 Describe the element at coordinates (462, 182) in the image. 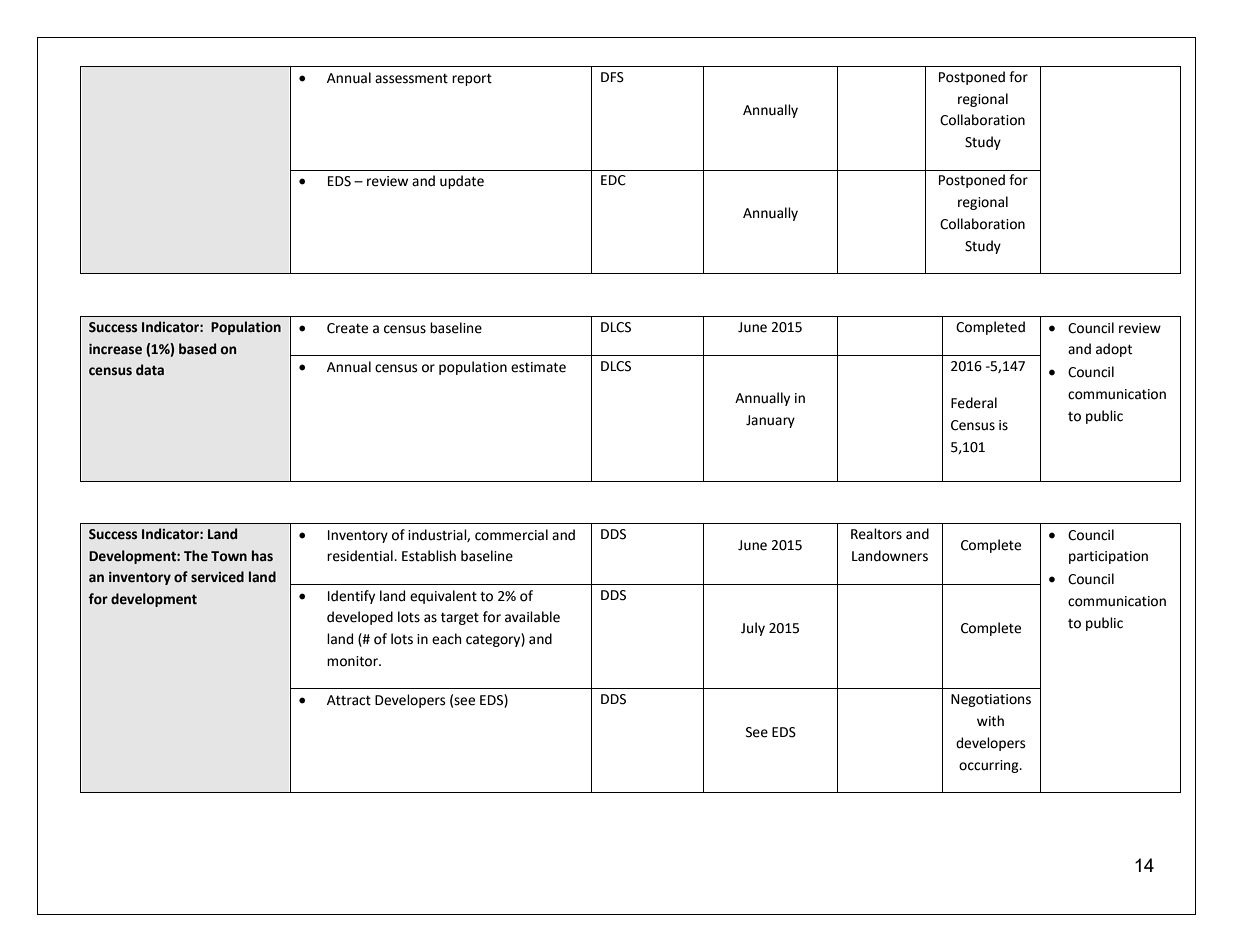

I see `update` at that location.
